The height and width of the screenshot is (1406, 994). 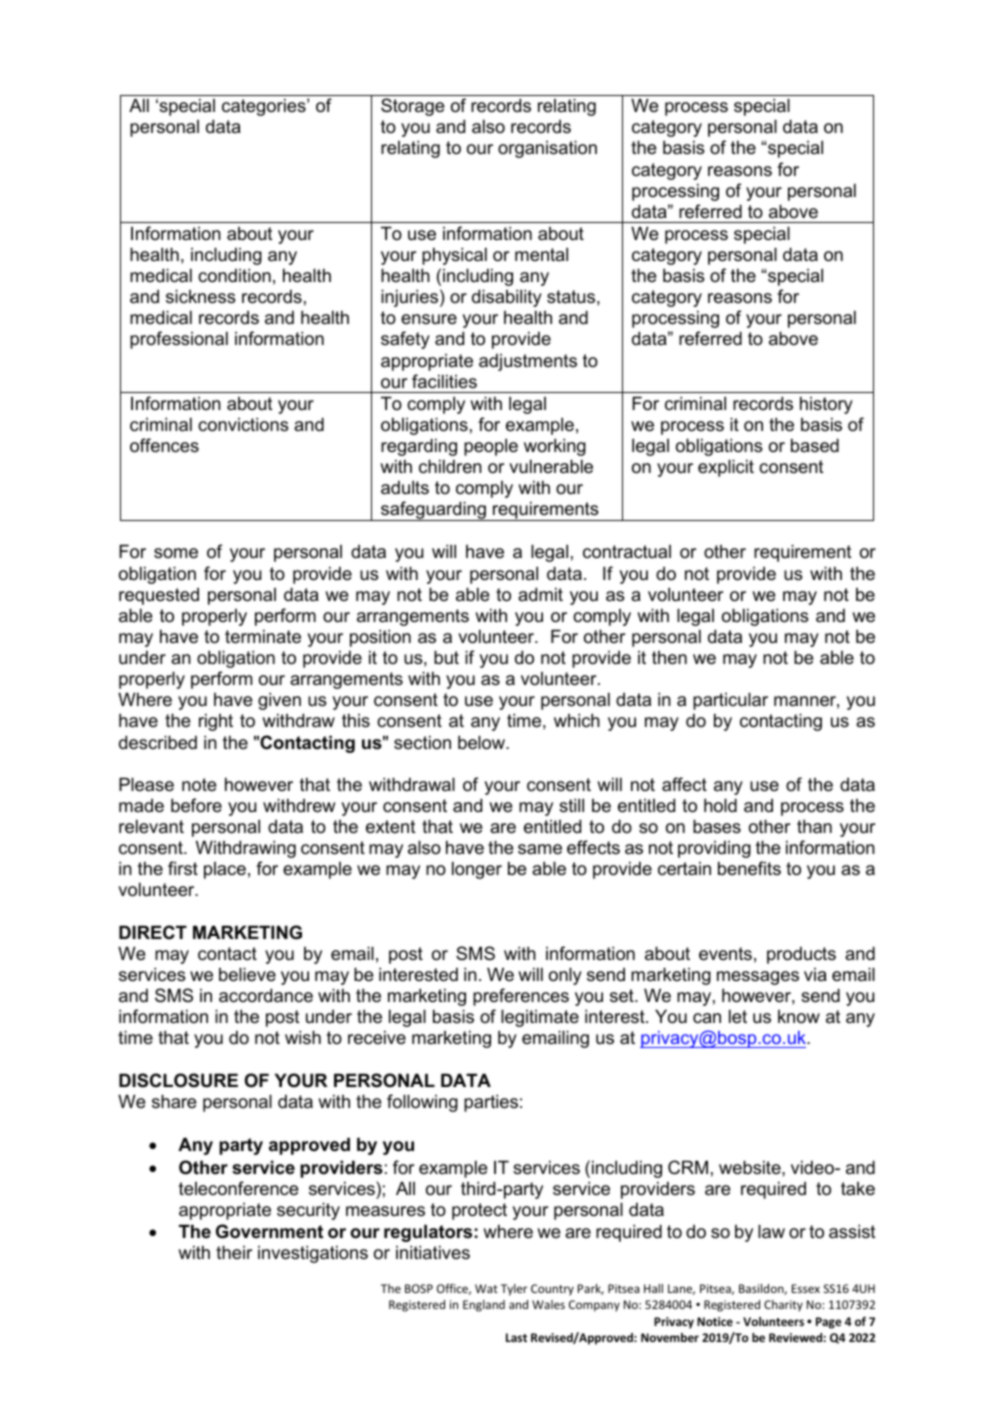 What do you see at coordinates (477, 870) in the screenshot?
I see `longer` at bounding box center [477, 870].
